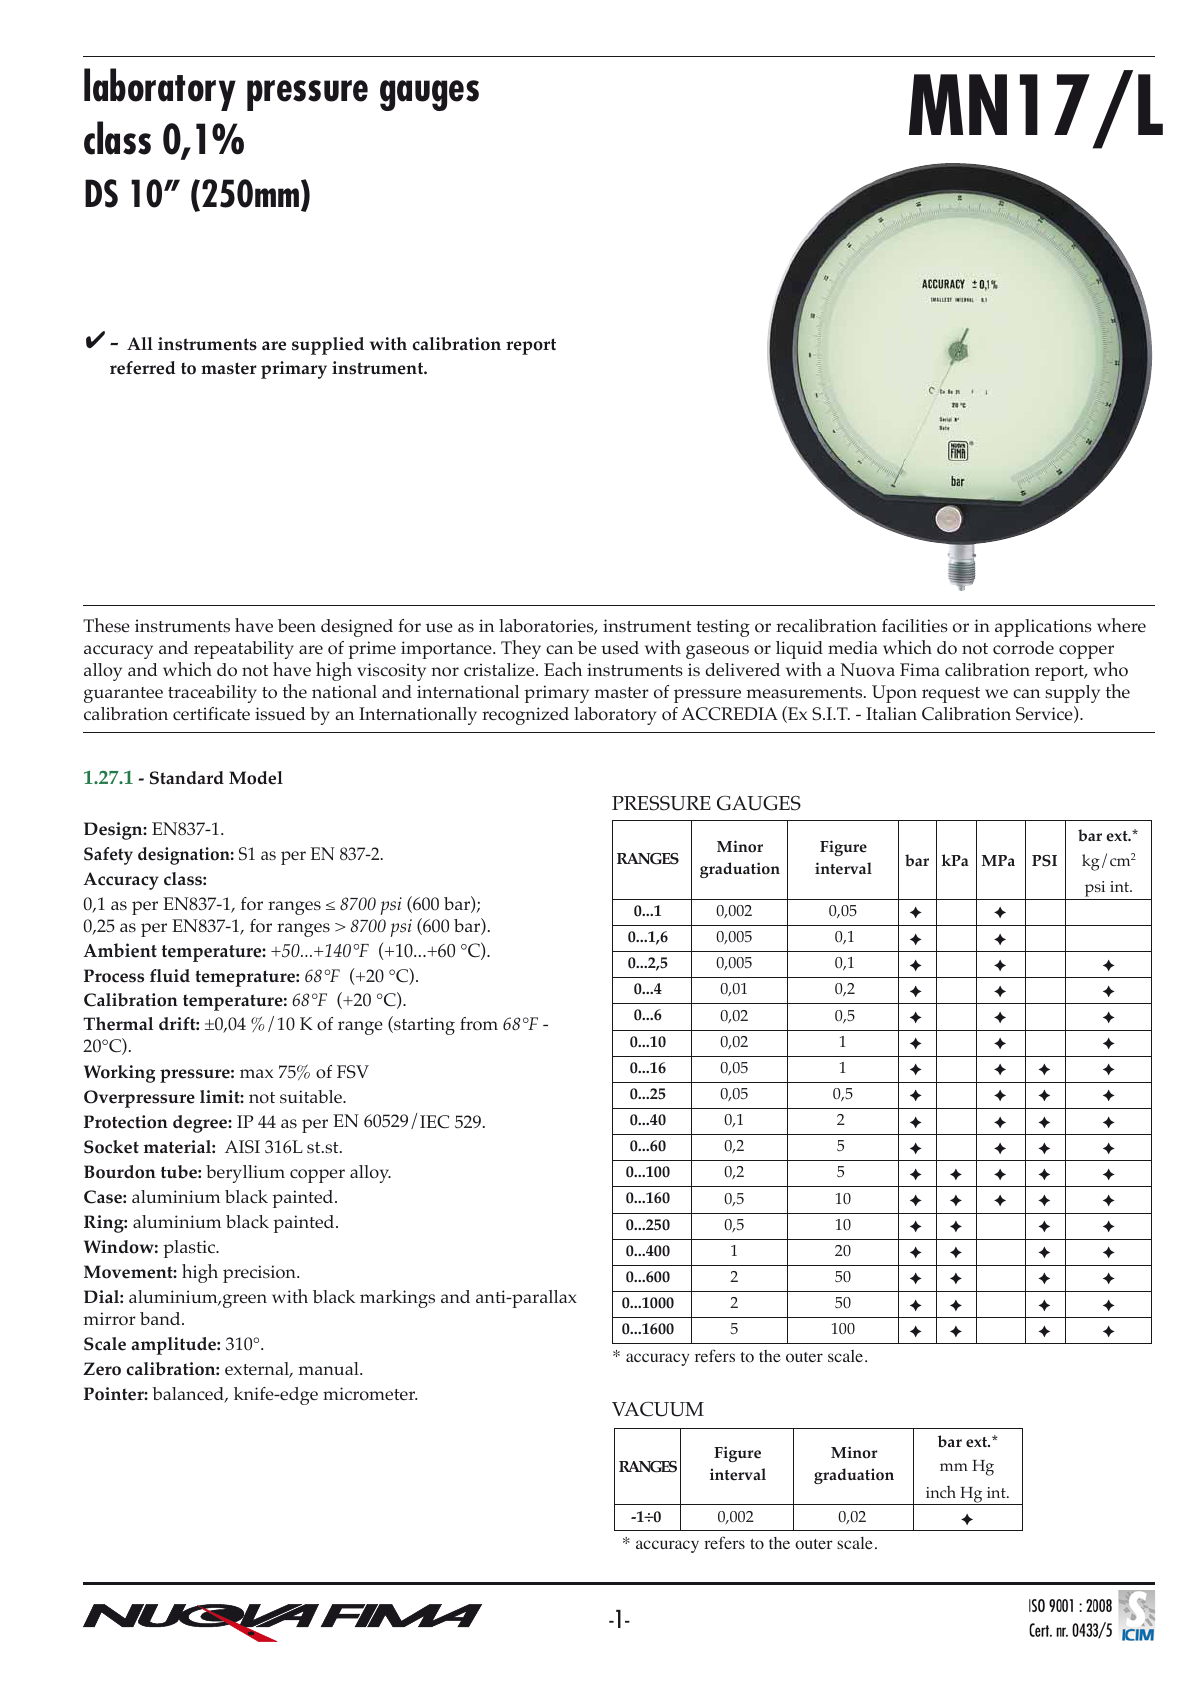  What do you see at coordinates (328, 346) in the screenshot?
I see `supplied` at bounding box center [328, 346].
